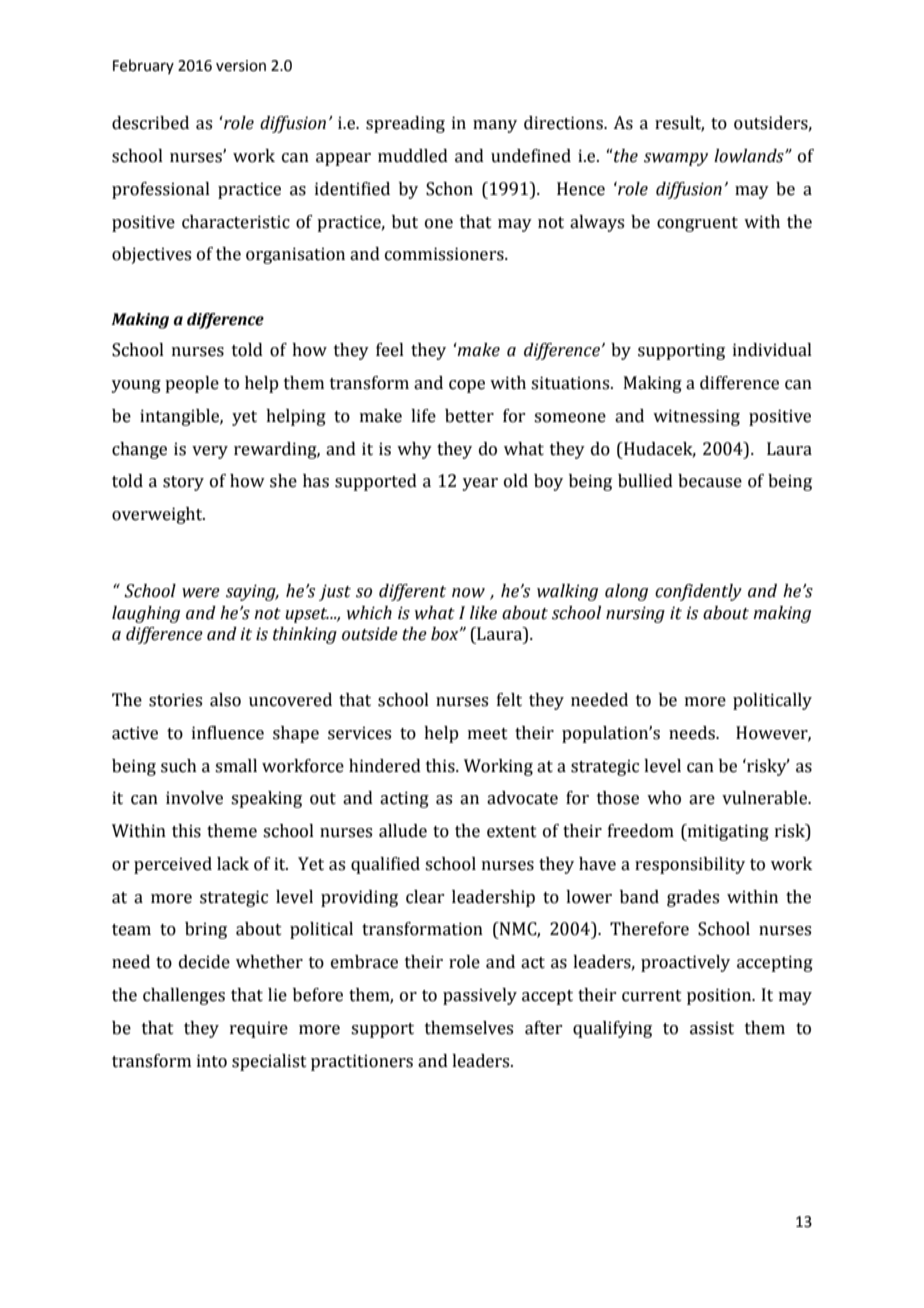 This image has width=924, height=1308. I want to click on swampy, so click(676, 159).
